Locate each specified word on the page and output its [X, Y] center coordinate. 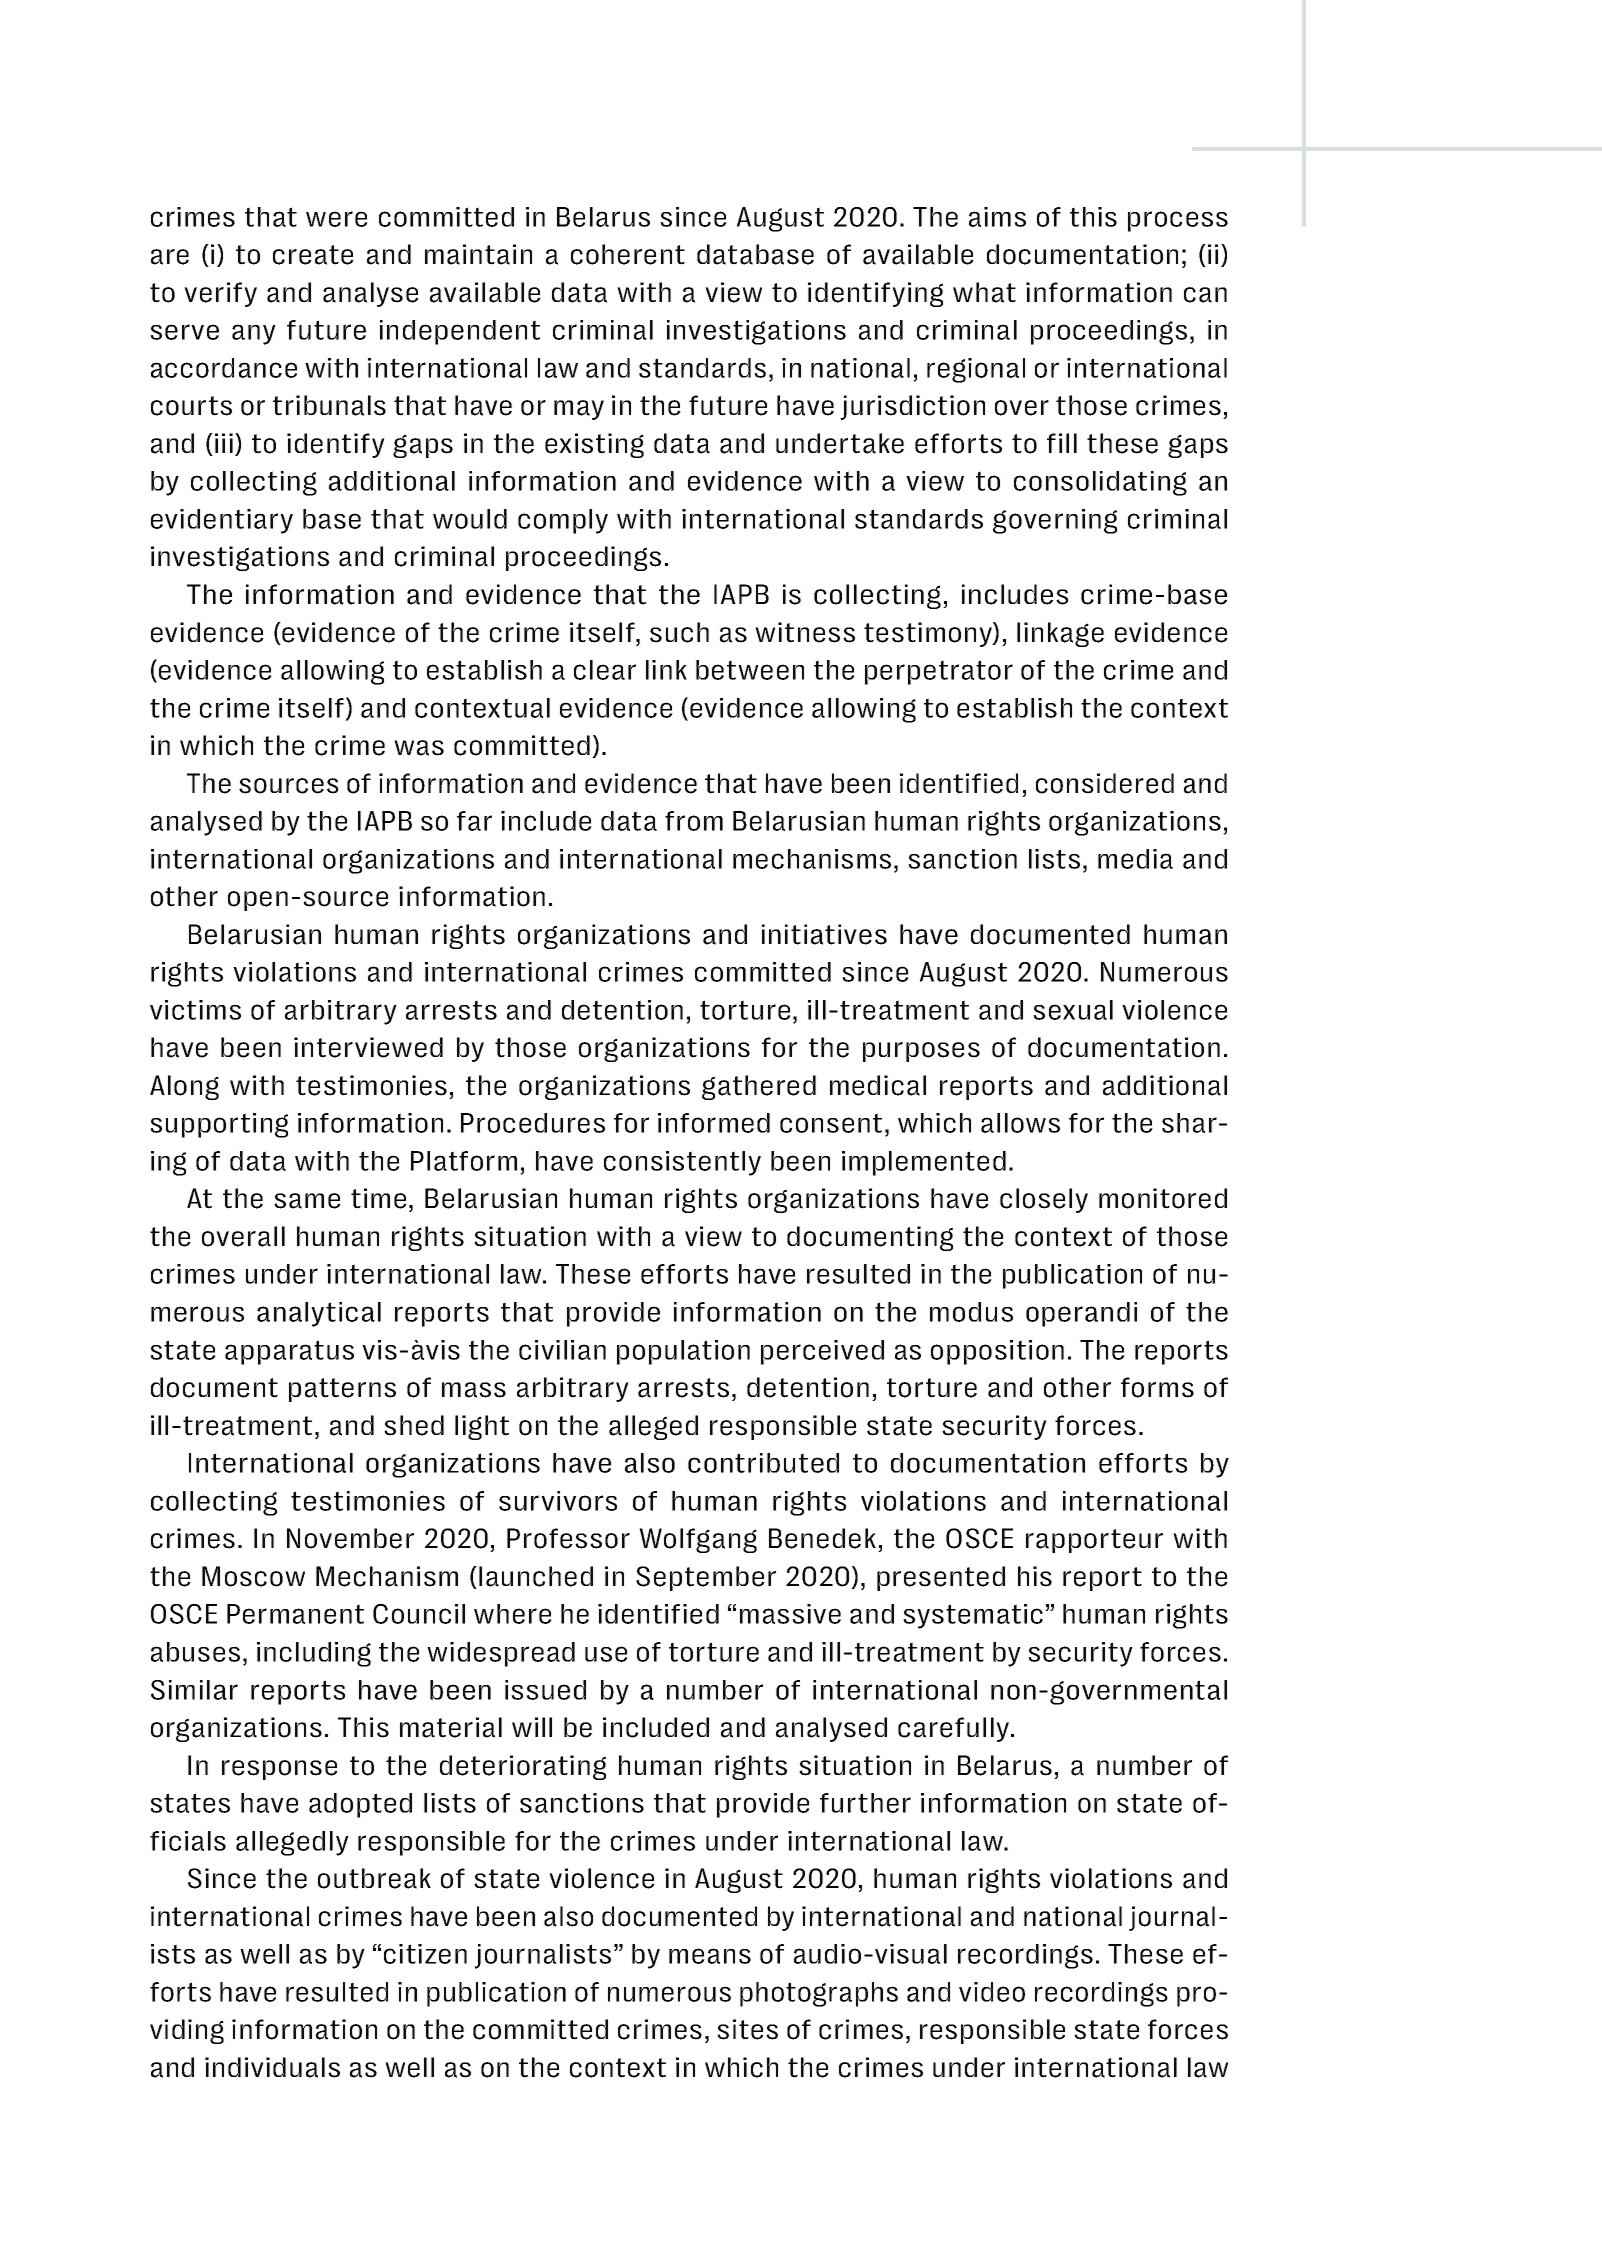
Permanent [295, 1614]
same [307, 1201]
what [984, 292]
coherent [628, 254]
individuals [272, 2067]
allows [1020, 1123]
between [750, 670]
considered [1105, 783]
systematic [974, 1616]
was [419, 748]
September [706, 1578]
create [313, 255]
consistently [682, 1163]
